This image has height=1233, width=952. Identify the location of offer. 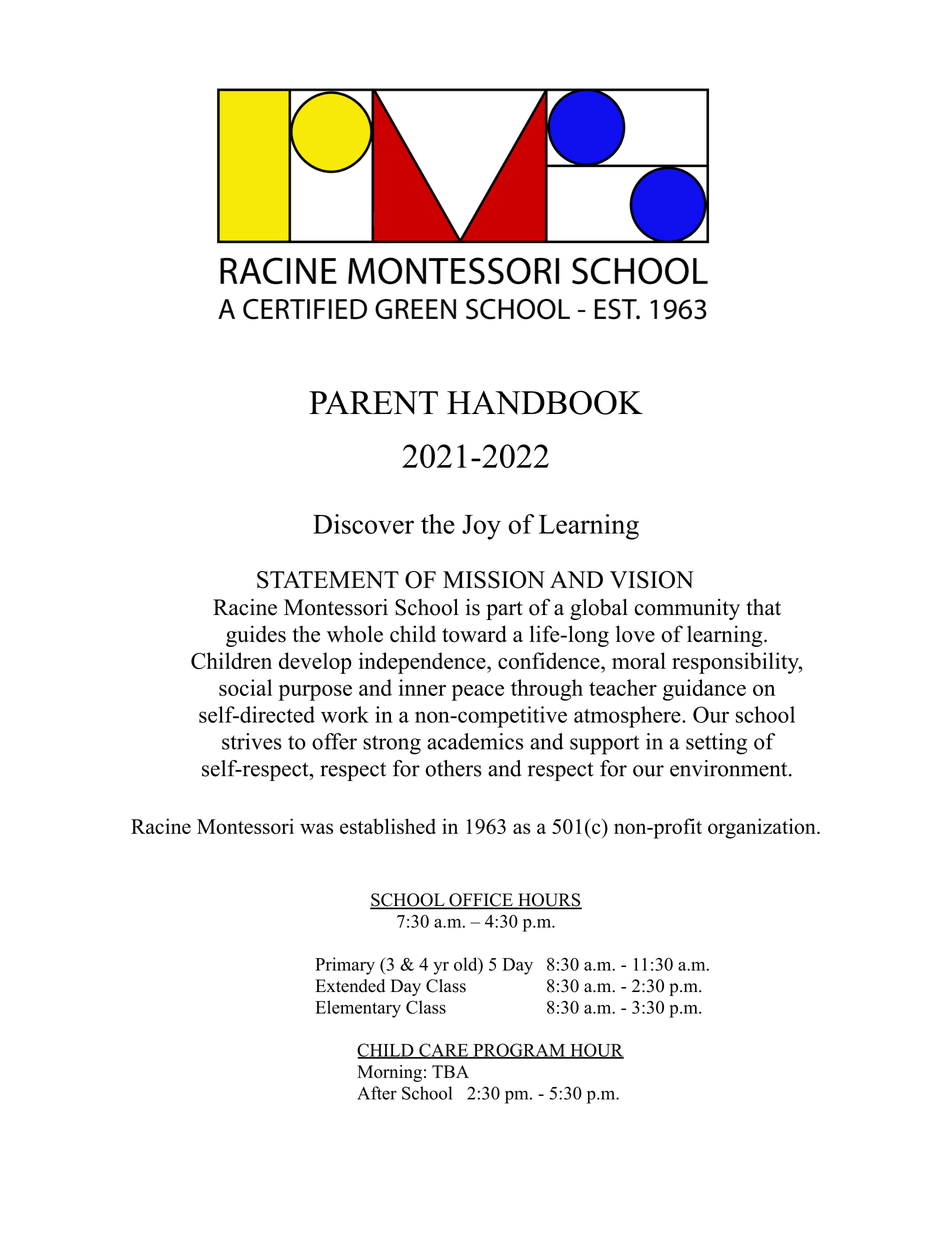
(334, 741).
